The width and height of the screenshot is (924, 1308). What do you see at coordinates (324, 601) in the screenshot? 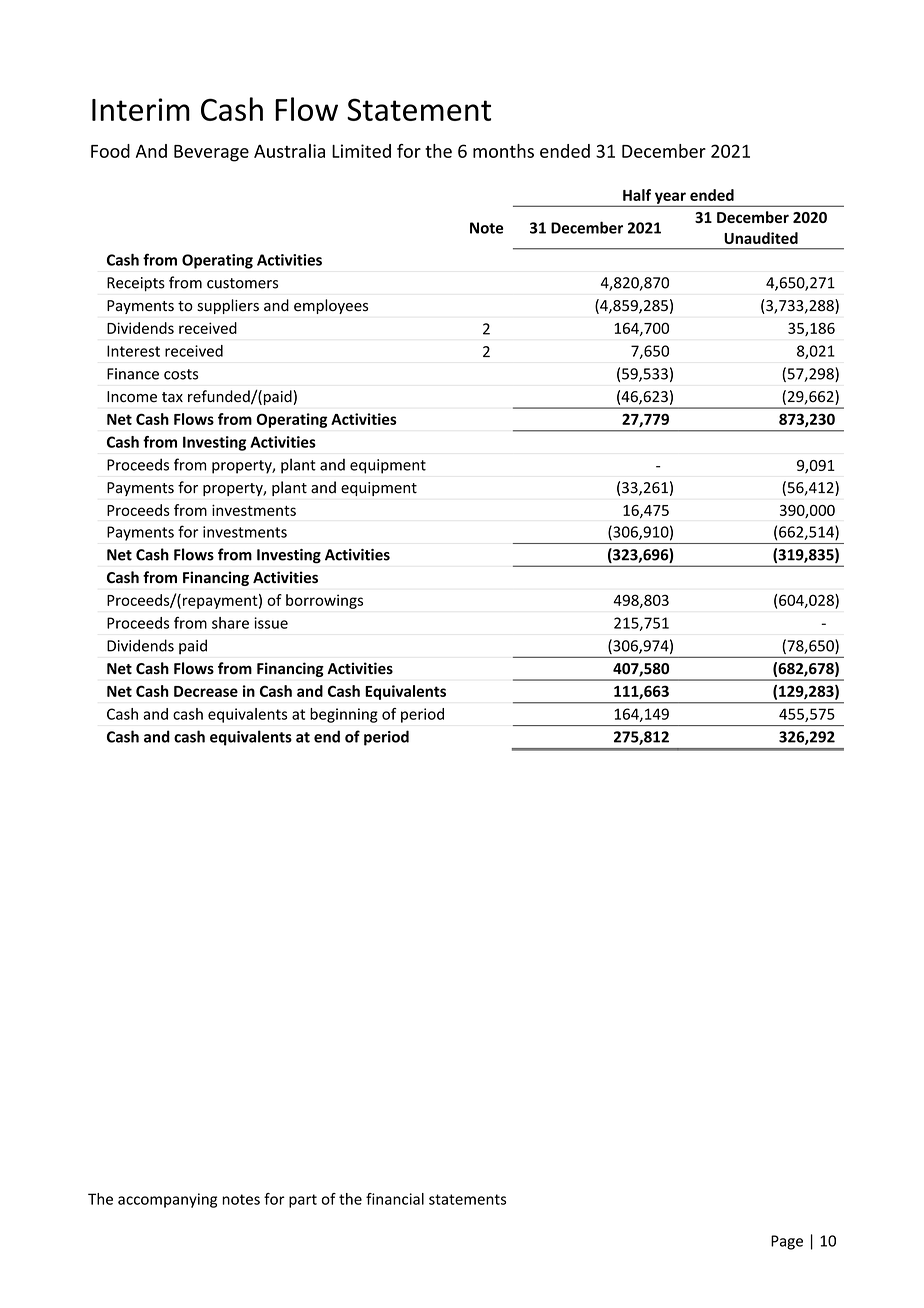
I see `borrowings` at bounding box center [324, 601].
